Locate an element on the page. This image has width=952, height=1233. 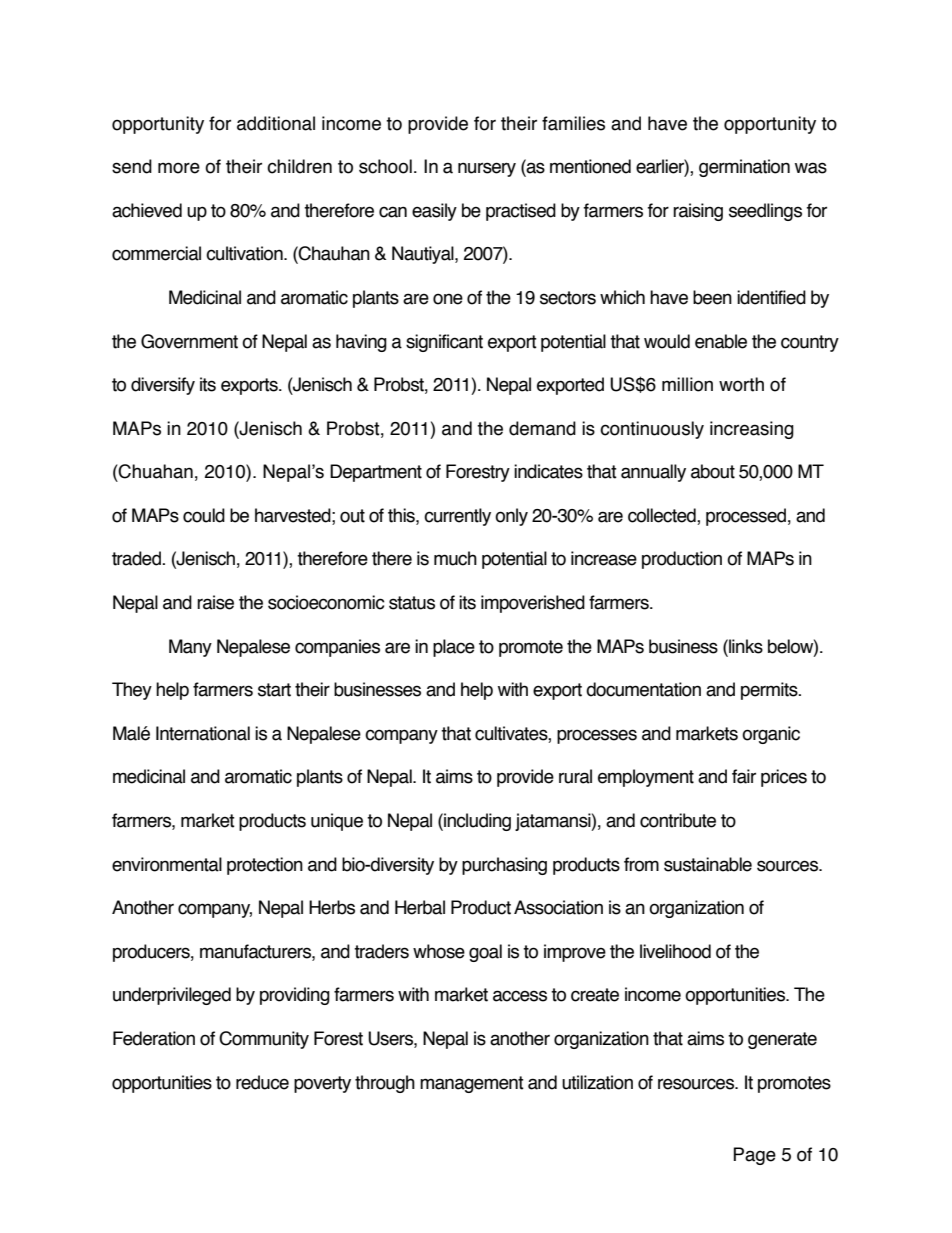
place is located at coordinates (454, 648).
